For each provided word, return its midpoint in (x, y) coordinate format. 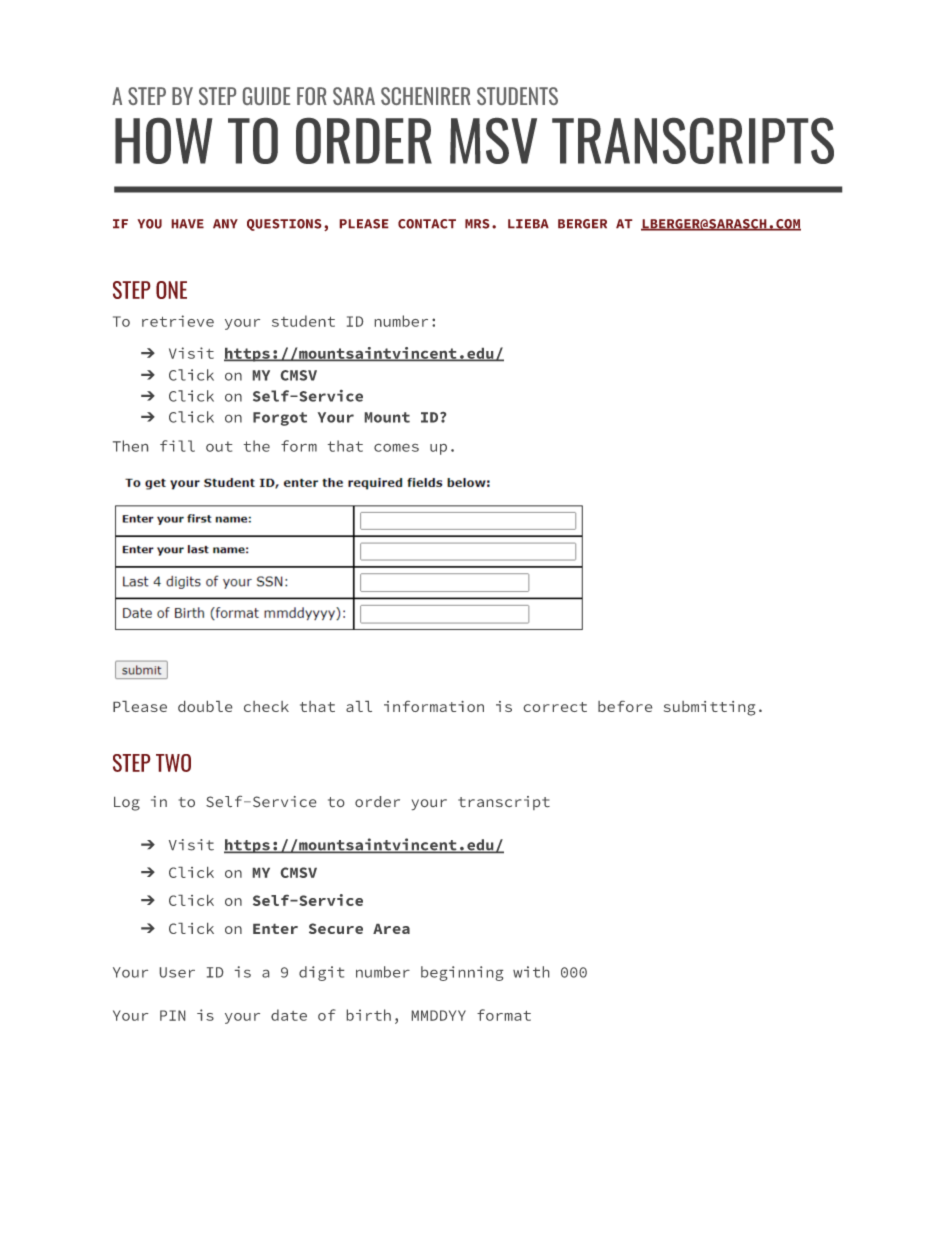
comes (396, 448)
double (205, 706)
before (625, 706)
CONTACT (427, 224)
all (359, 706)
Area (391, 929)
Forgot (280, 419)
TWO (173, 763)
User (177, 972)
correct (555, 707)
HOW (163, 141)
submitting (709, 708)
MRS (477, 224)
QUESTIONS (284, 225)
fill (177, 446)
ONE (171, 290)
